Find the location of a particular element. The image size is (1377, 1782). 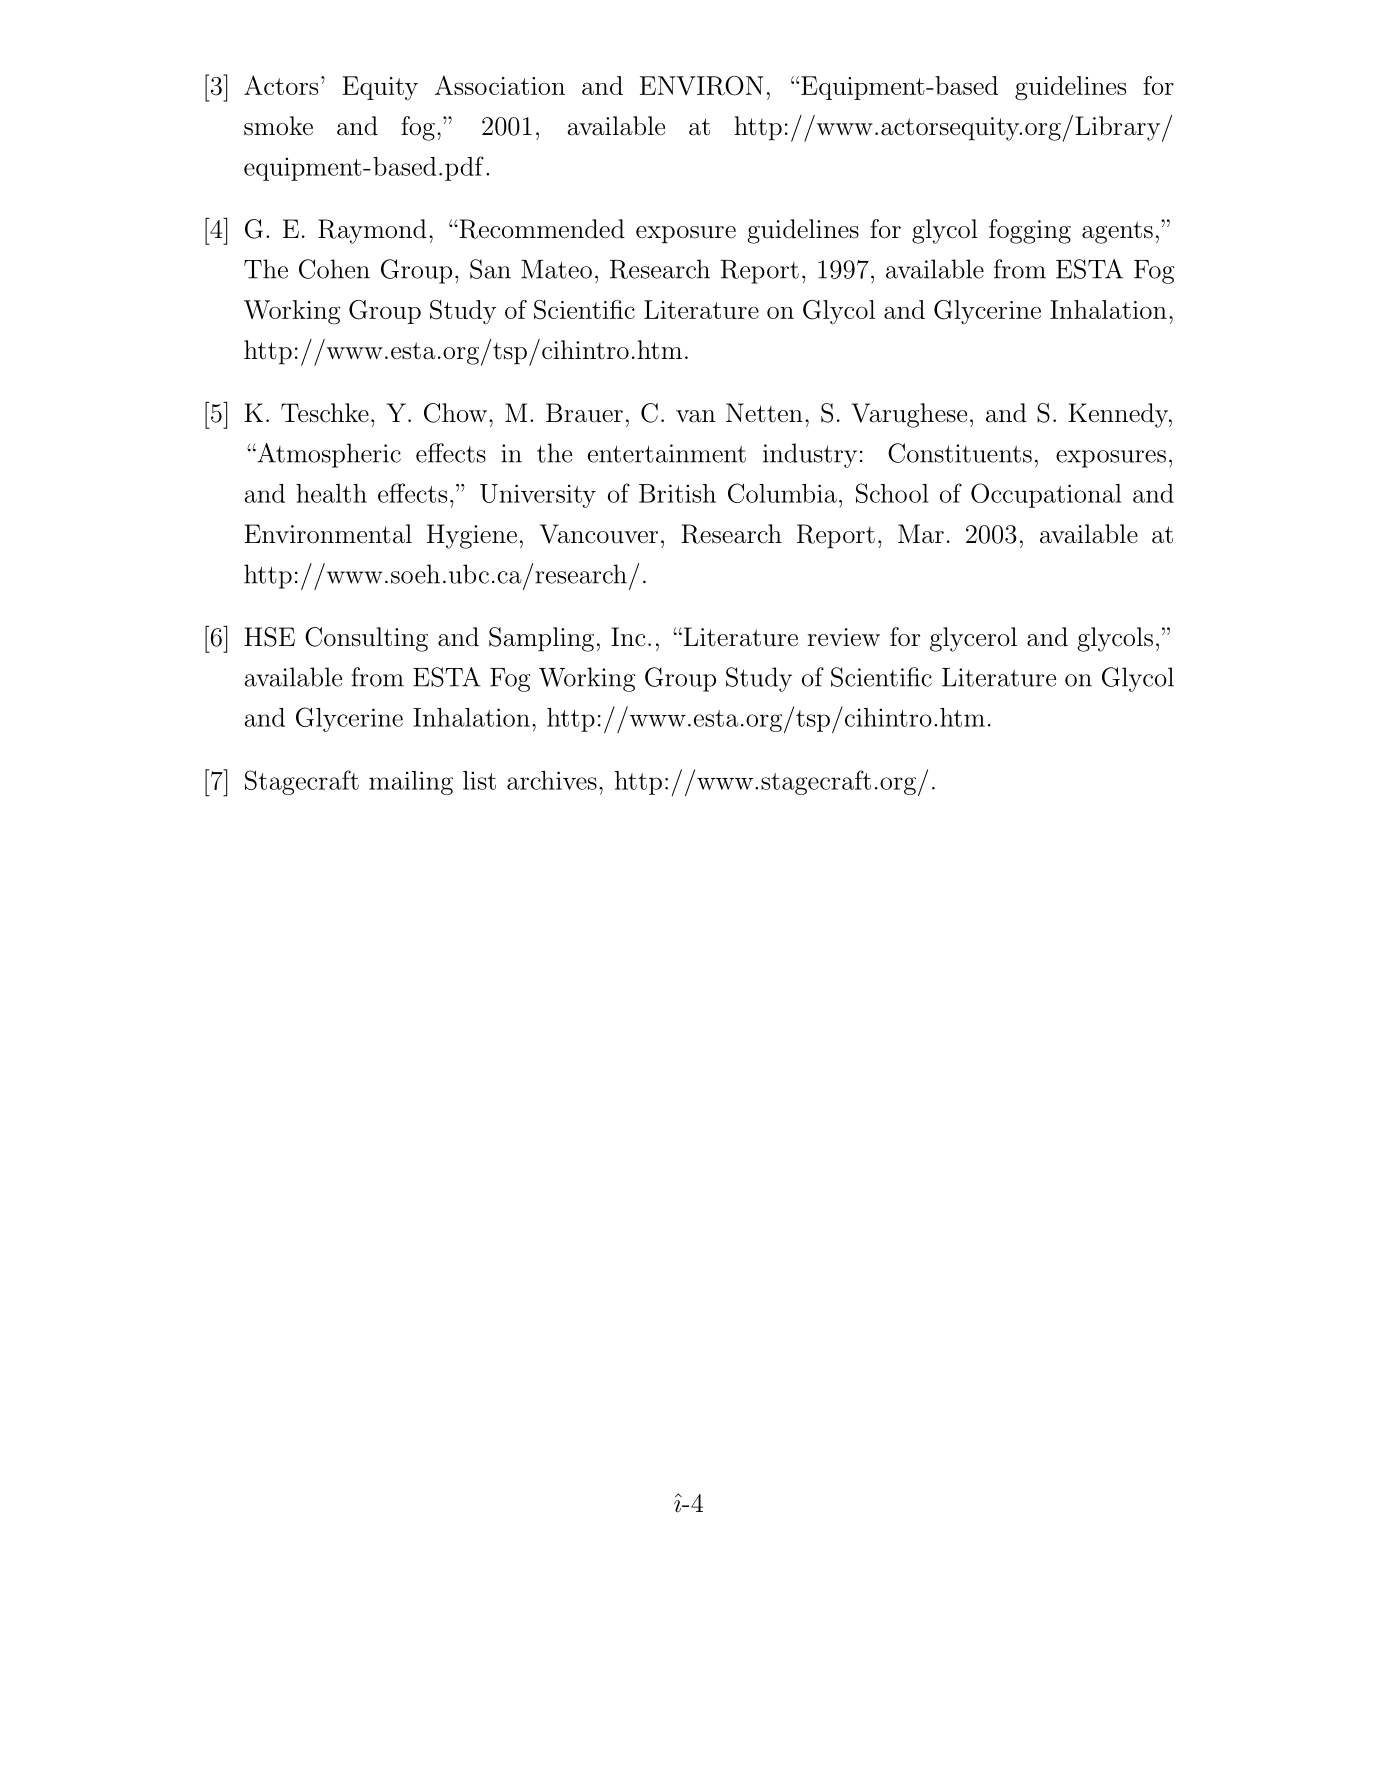

Cohen is located at coordinates (334, 269).
